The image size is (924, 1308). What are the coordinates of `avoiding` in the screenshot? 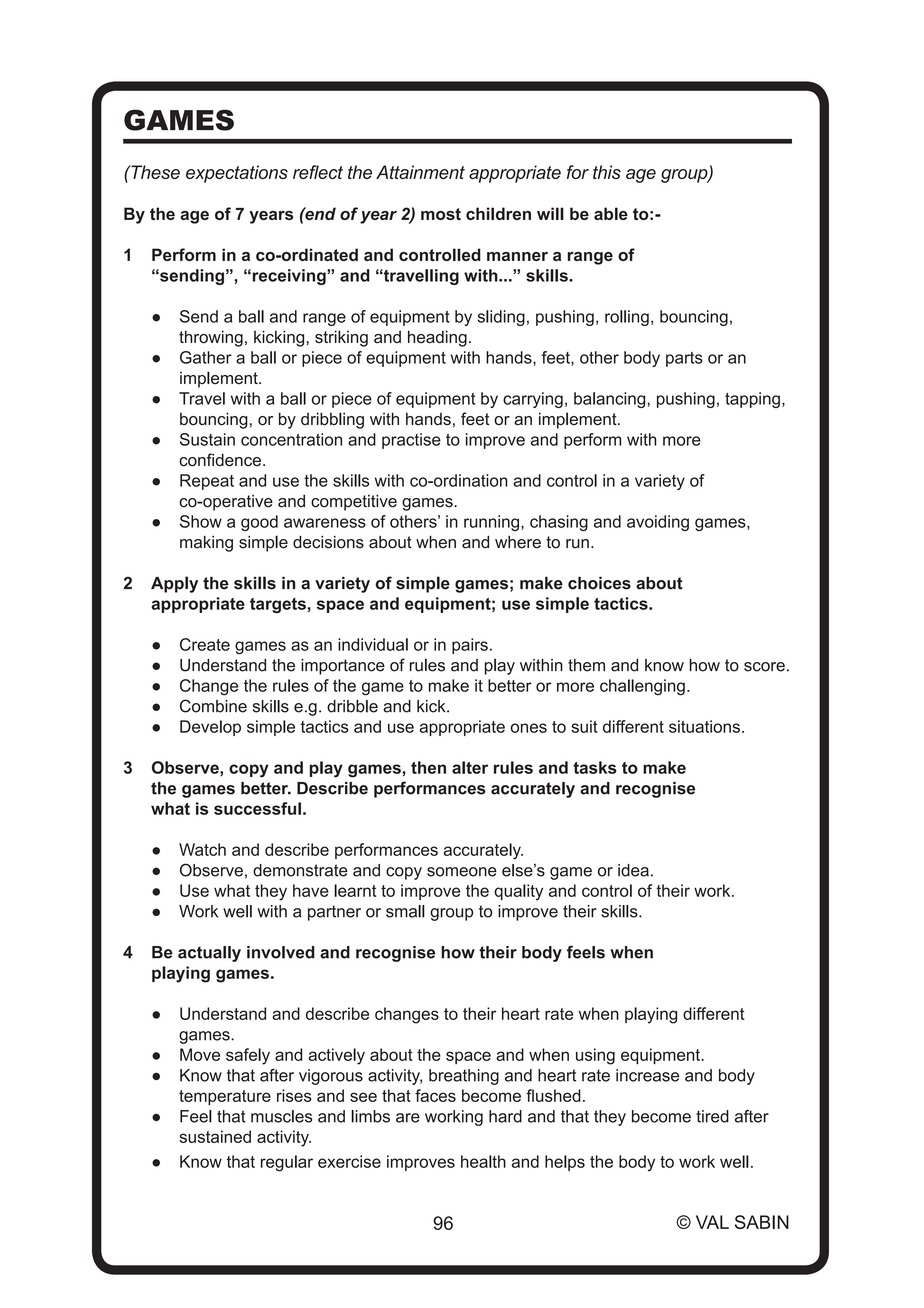 It's located at (658, 523).
